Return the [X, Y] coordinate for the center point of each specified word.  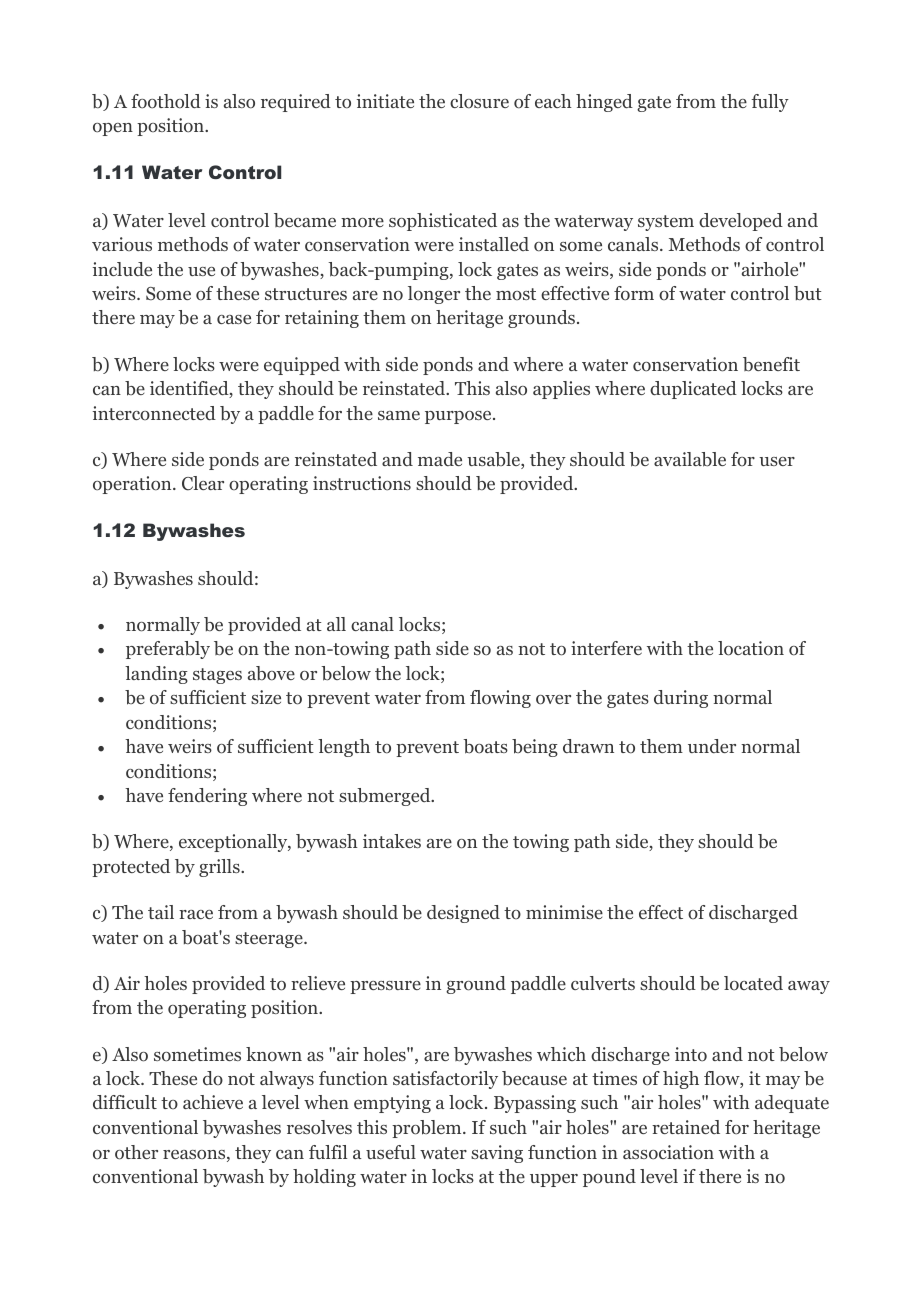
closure [479, 101]
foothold [166, 101]
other [136, 1152]
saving [497, 1154]
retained [686, 1127]
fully [770, 103]
